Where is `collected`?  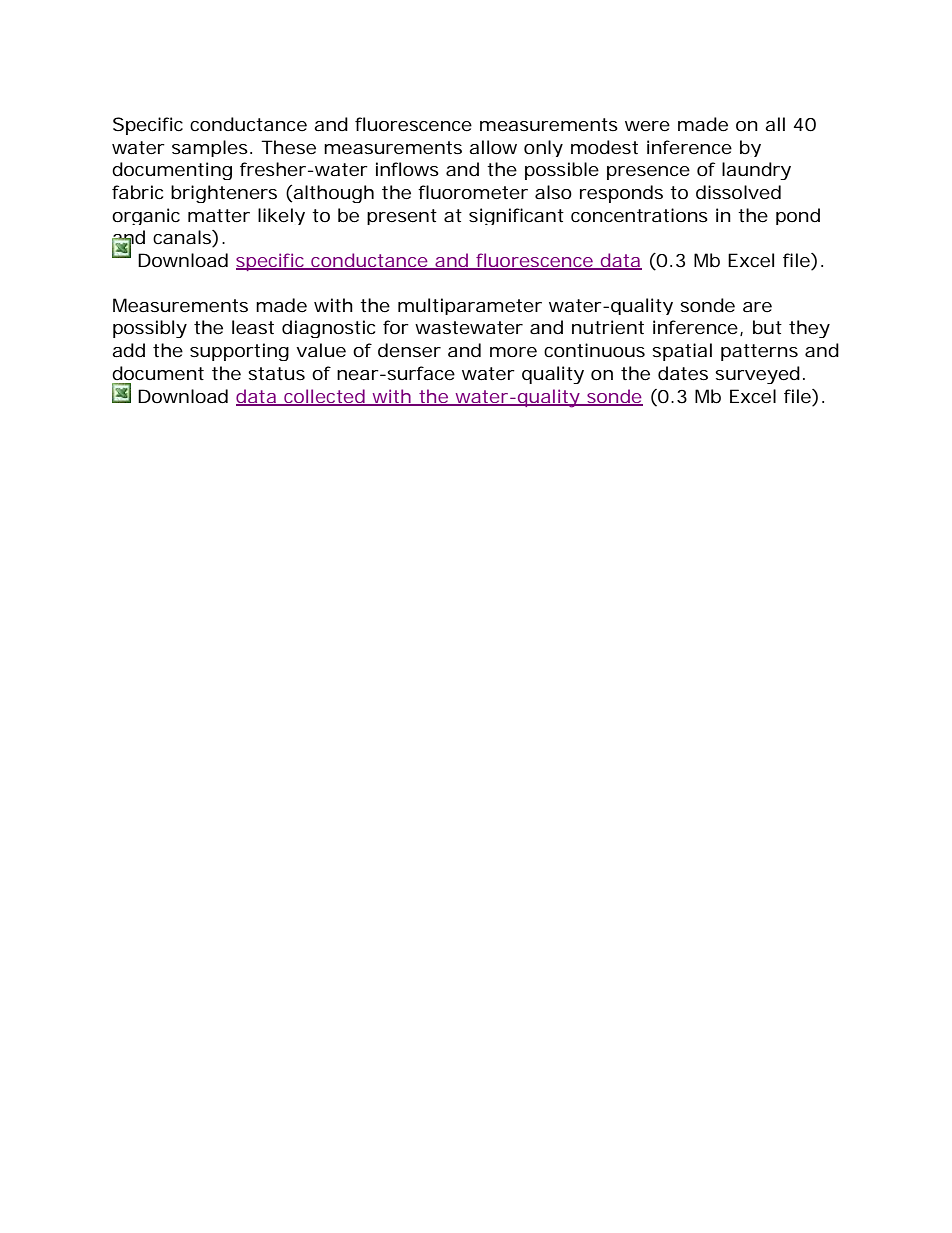 collected is located at coordinates (324, 397).
